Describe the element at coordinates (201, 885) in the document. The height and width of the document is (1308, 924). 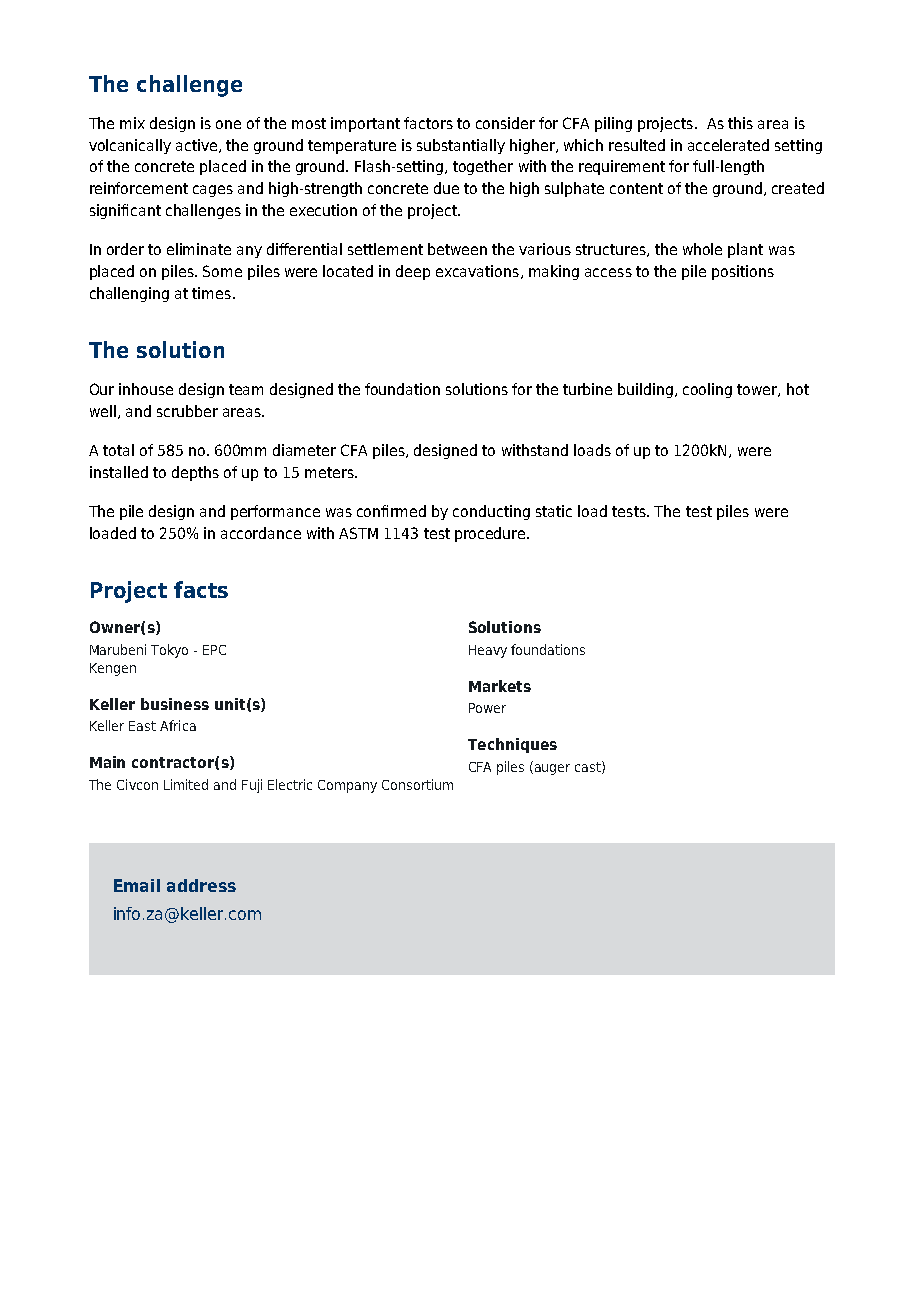
I see `address` at that location.
